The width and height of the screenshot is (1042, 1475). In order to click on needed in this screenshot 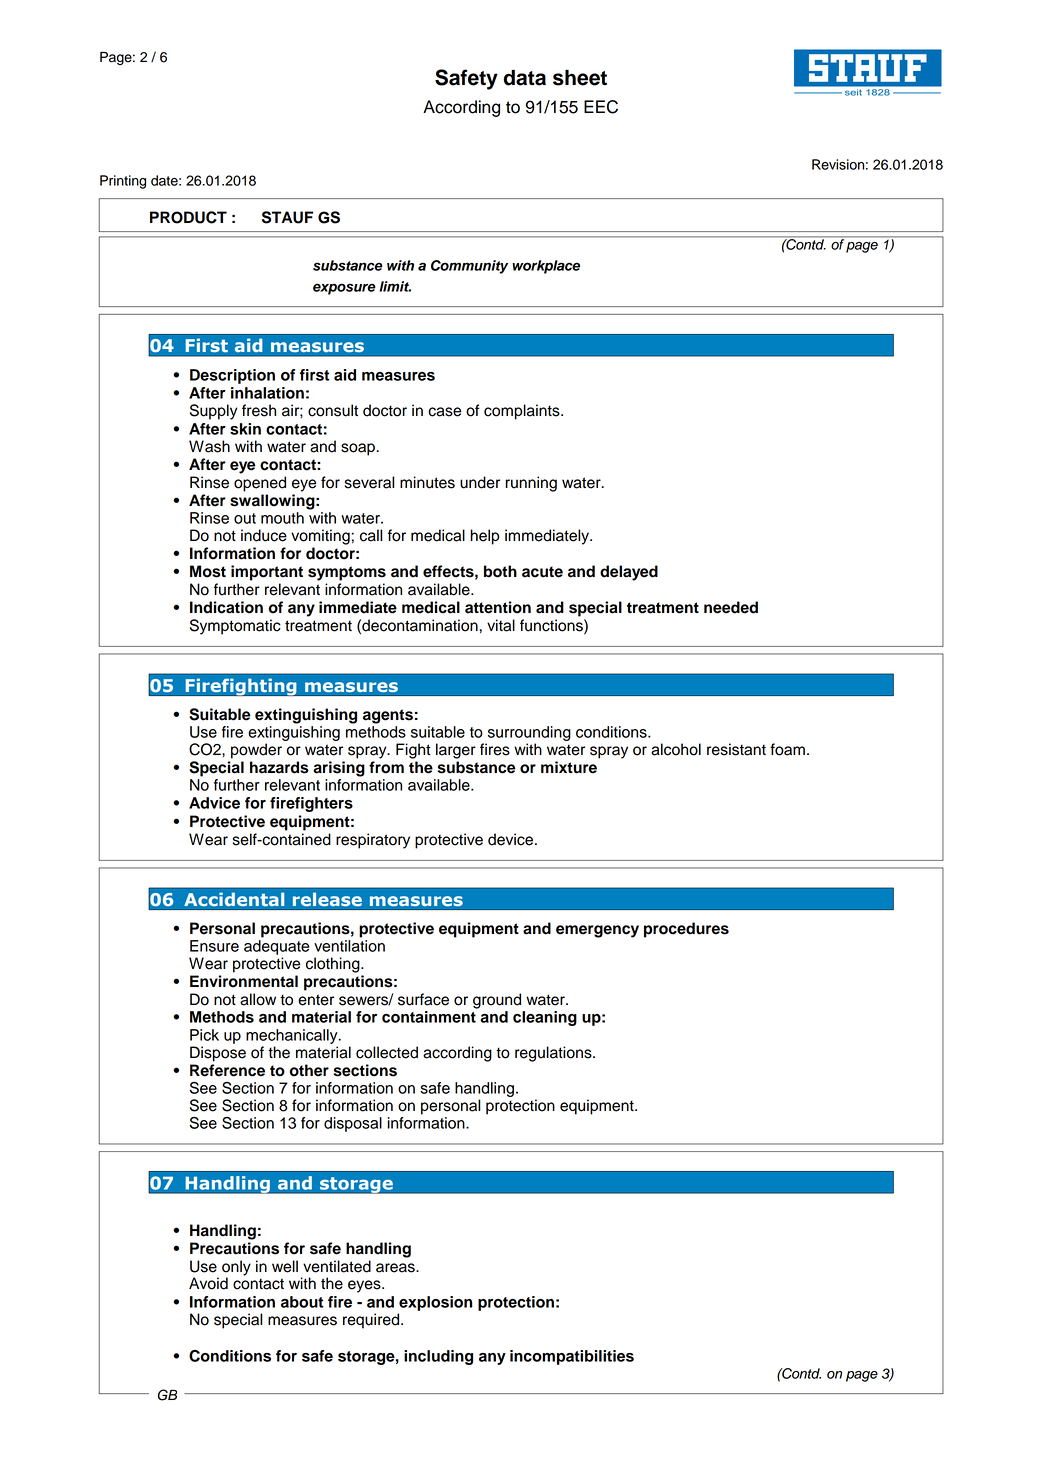, I will do `click(731, 607)`.
